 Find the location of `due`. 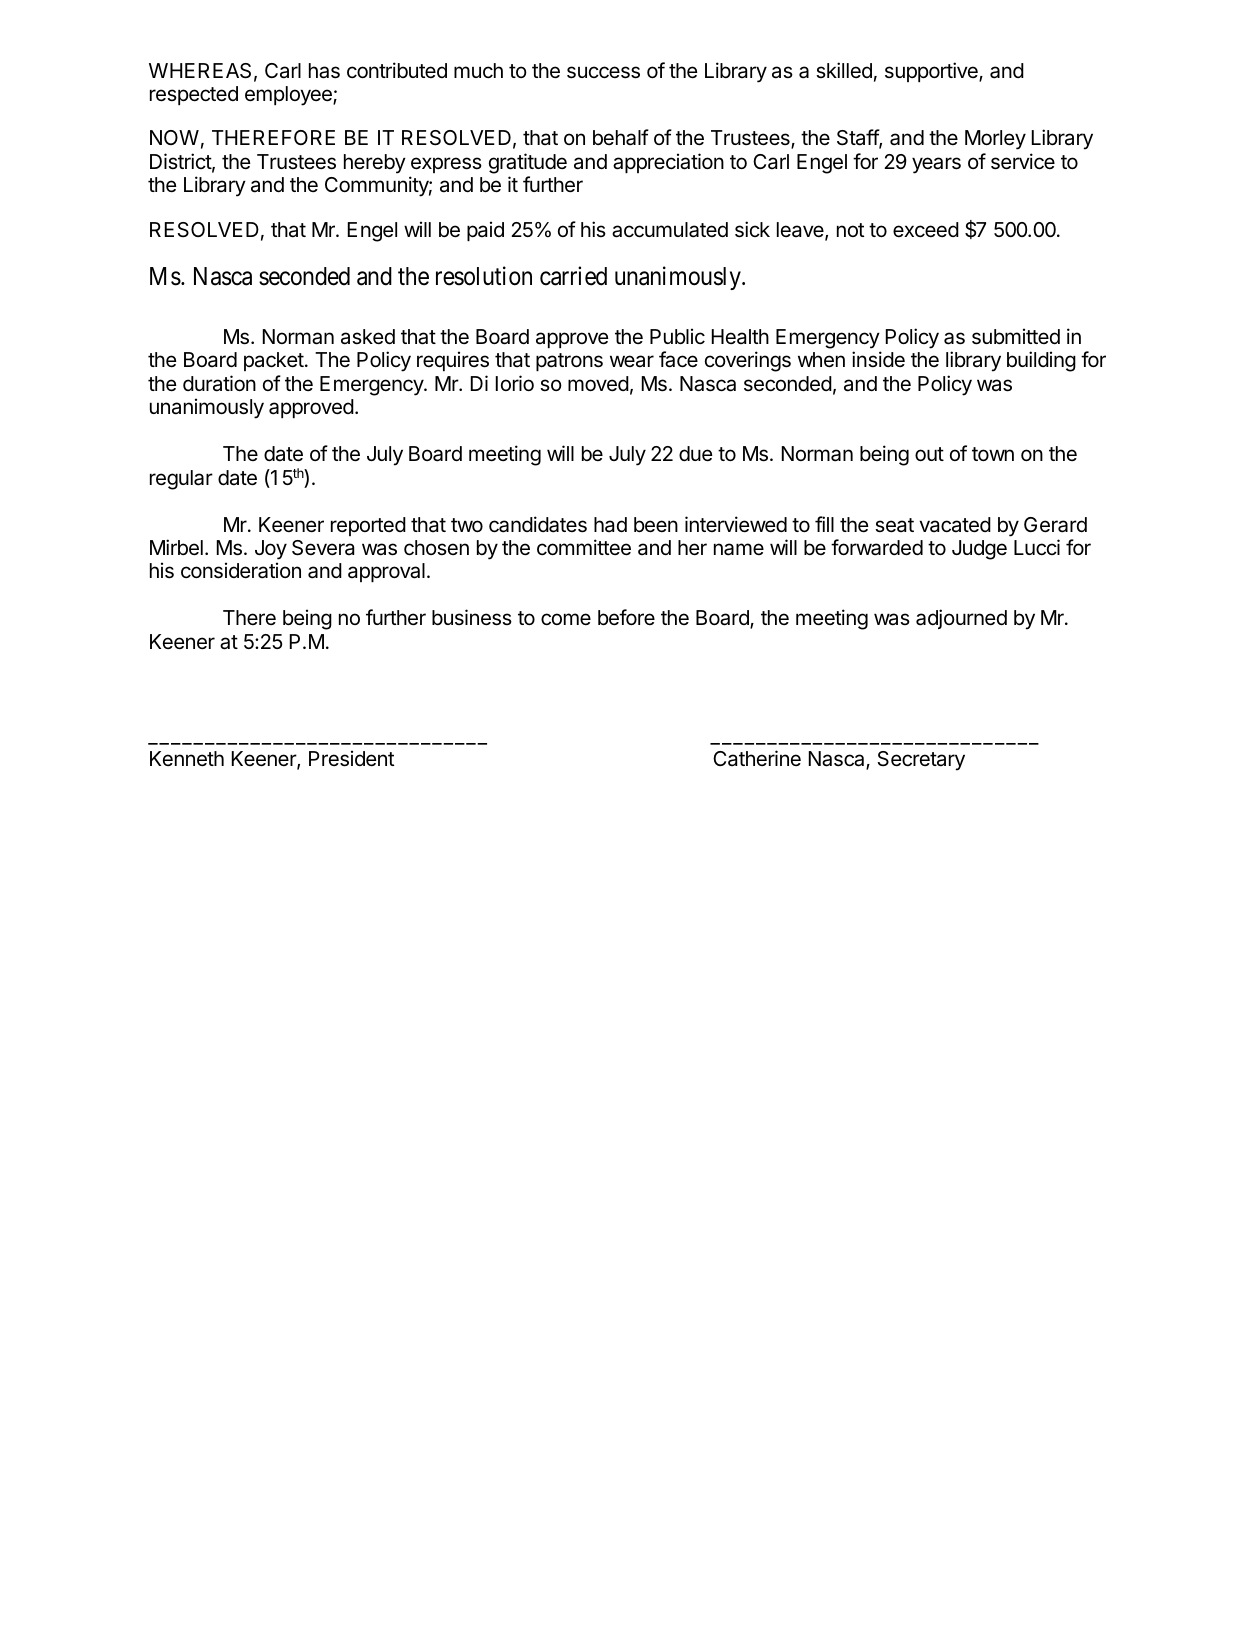

due is located at coordinates (696, 454).
